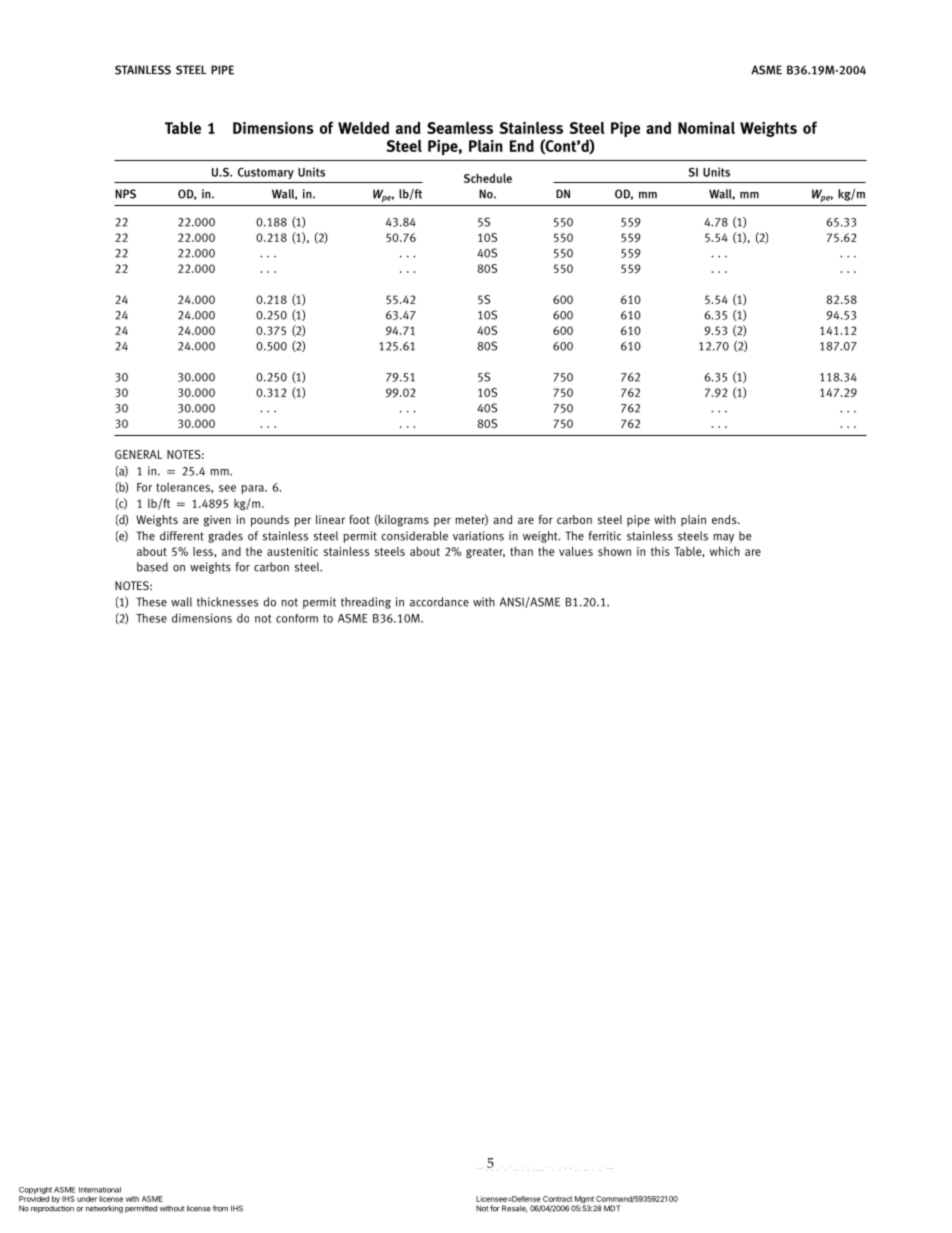  What do you see at coordinates (514, 1209) in the screenshot?
I see `Resale` at bounding box center [514, 1209].
